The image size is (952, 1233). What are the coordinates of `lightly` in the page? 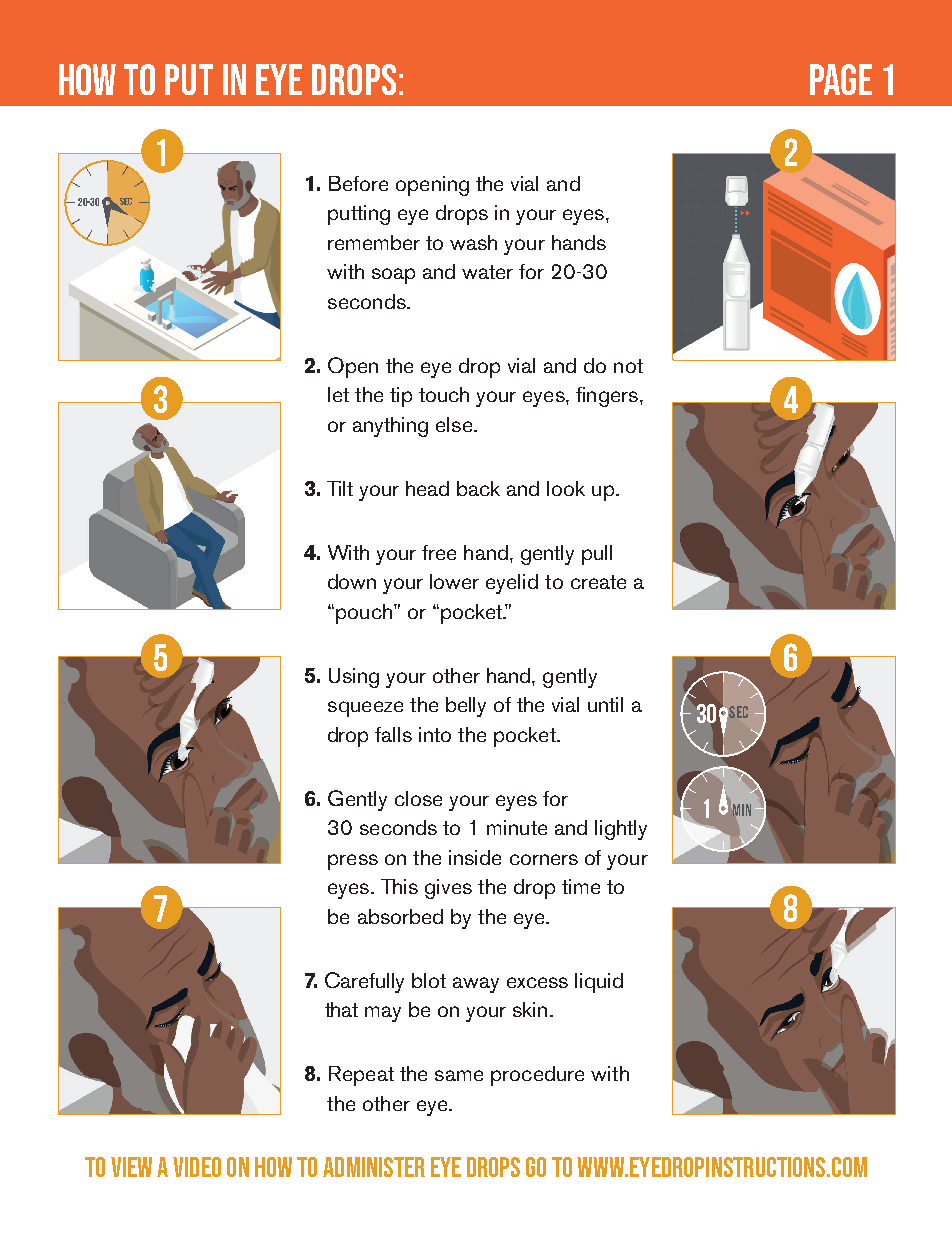 It's located at (621, 830).
